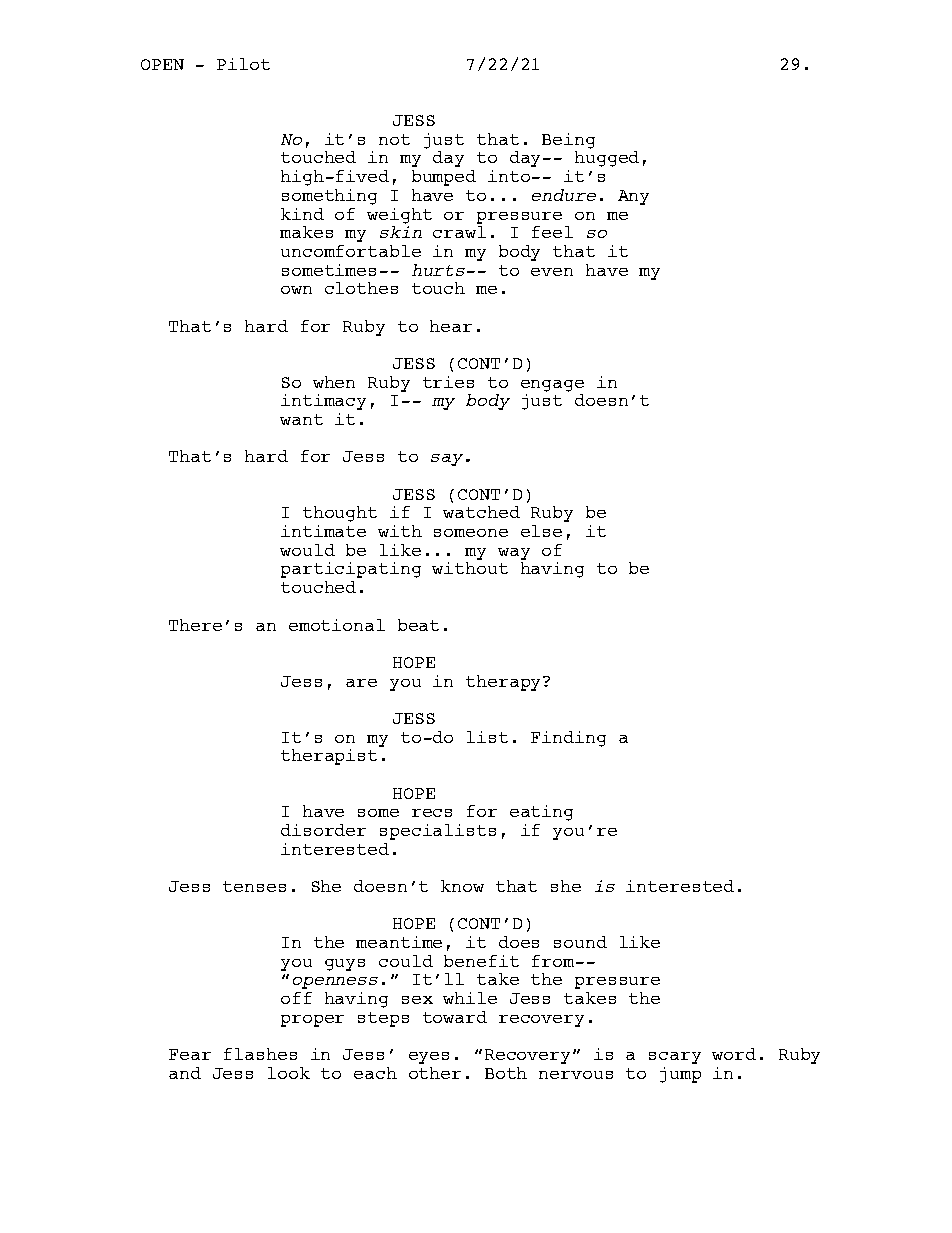 This screenshot has height=1233, width=952. I want to click on else, so click(541, 531).
